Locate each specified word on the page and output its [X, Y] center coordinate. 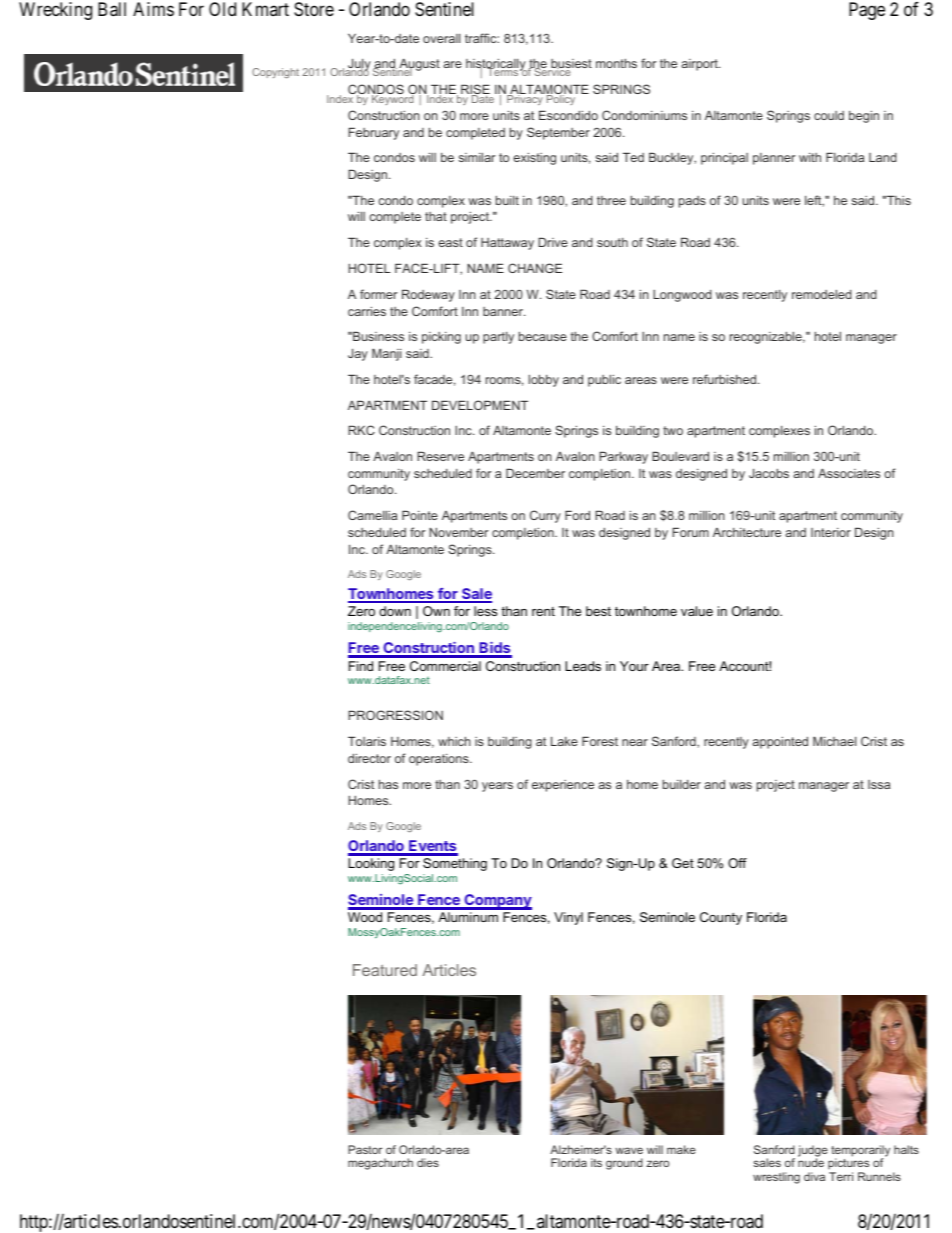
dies [428, 1162]
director [369, 758]
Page [867, 11]
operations [440, 760]
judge [813, 1152]
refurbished [724, 379]
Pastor [365, 1149]
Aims [153, 9]
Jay [358, 354]
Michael [834, 741]
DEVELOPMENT [480, 405]
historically [497, 66]
